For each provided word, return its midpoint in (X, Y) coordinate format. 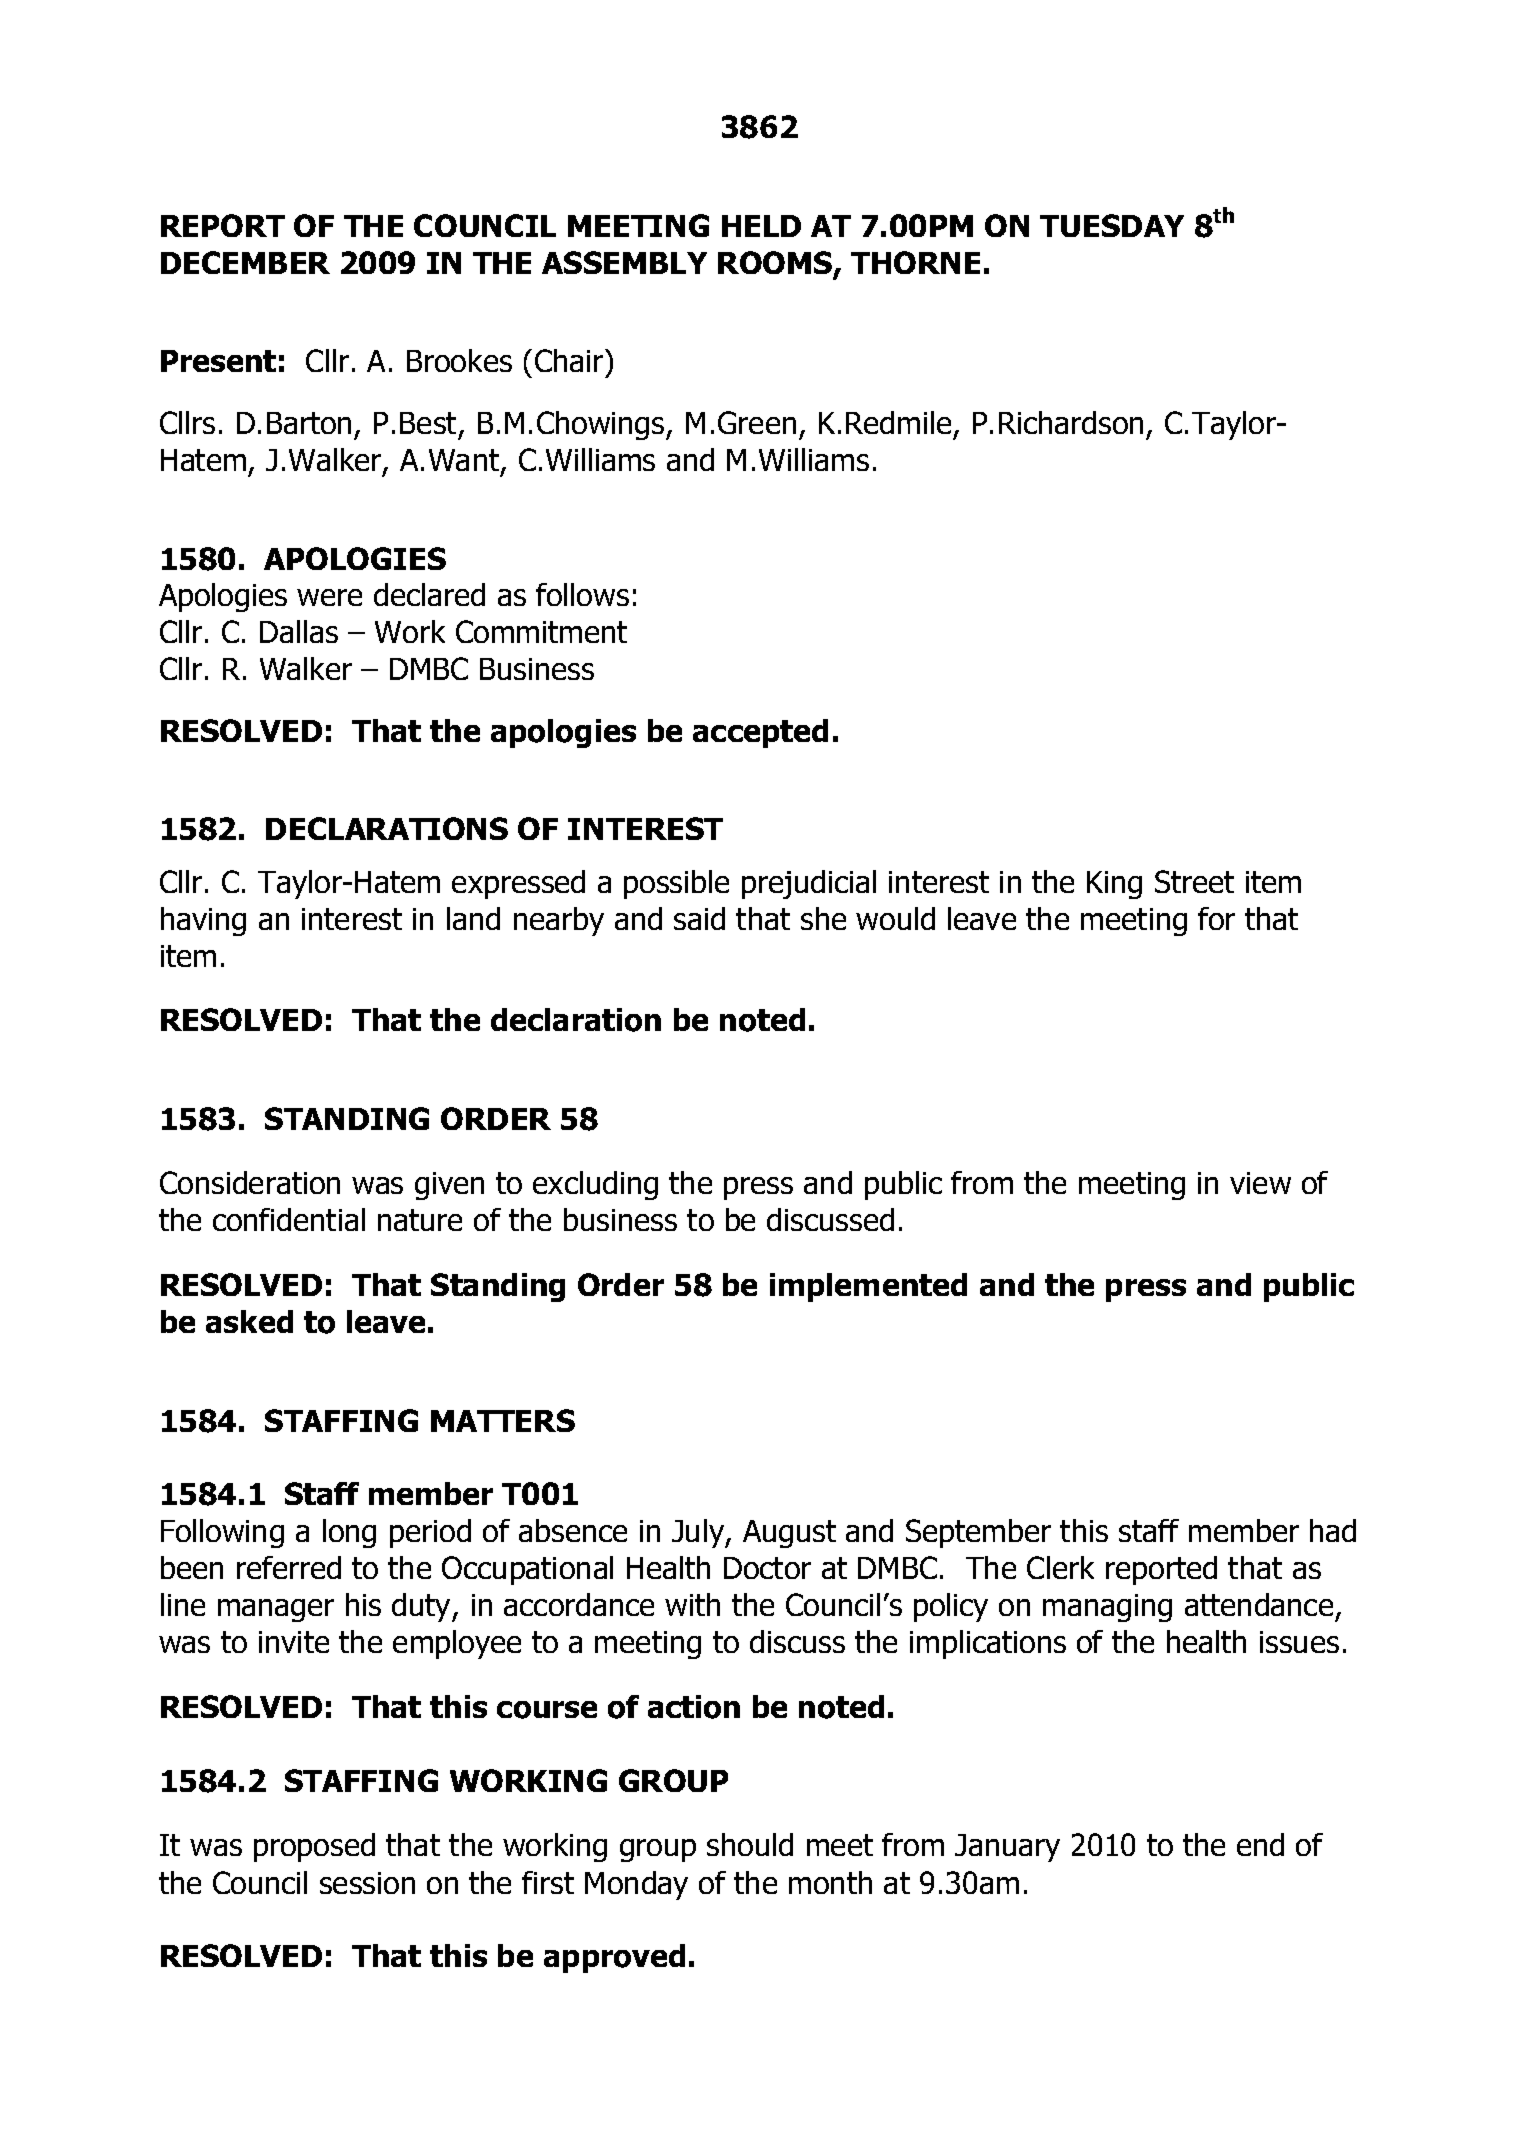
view (1260, 1183)
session (367, 1883)
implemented (868, 1287)
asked (249, 1321)
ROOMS (776, 264)
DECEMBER (245, 262)
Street (1194, 881)
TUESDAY (1112, 225)
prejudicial (809, 884)
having (203, 921)
